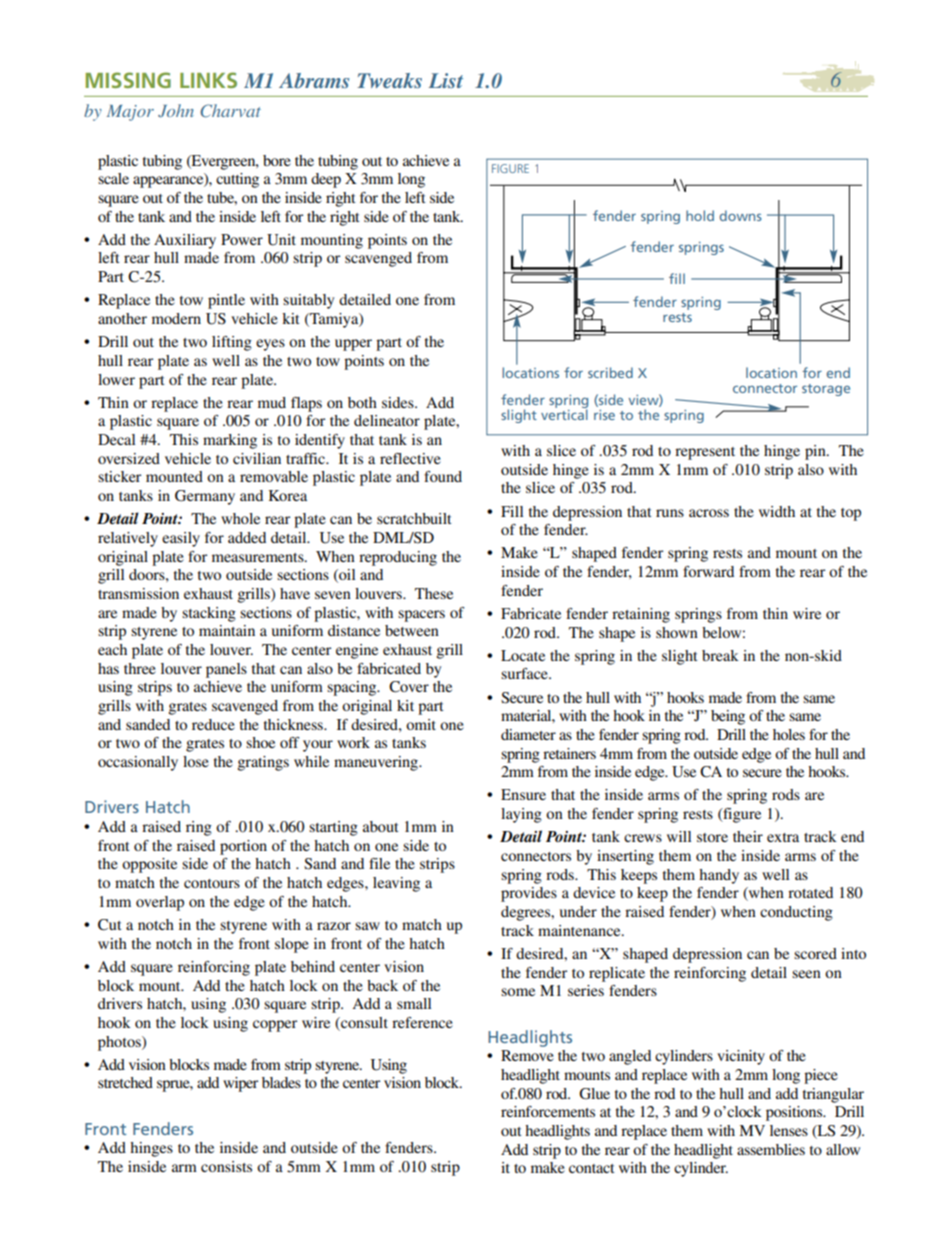 This page has height=1233, width=952. I want to click on stacking, so click(209, 614).
